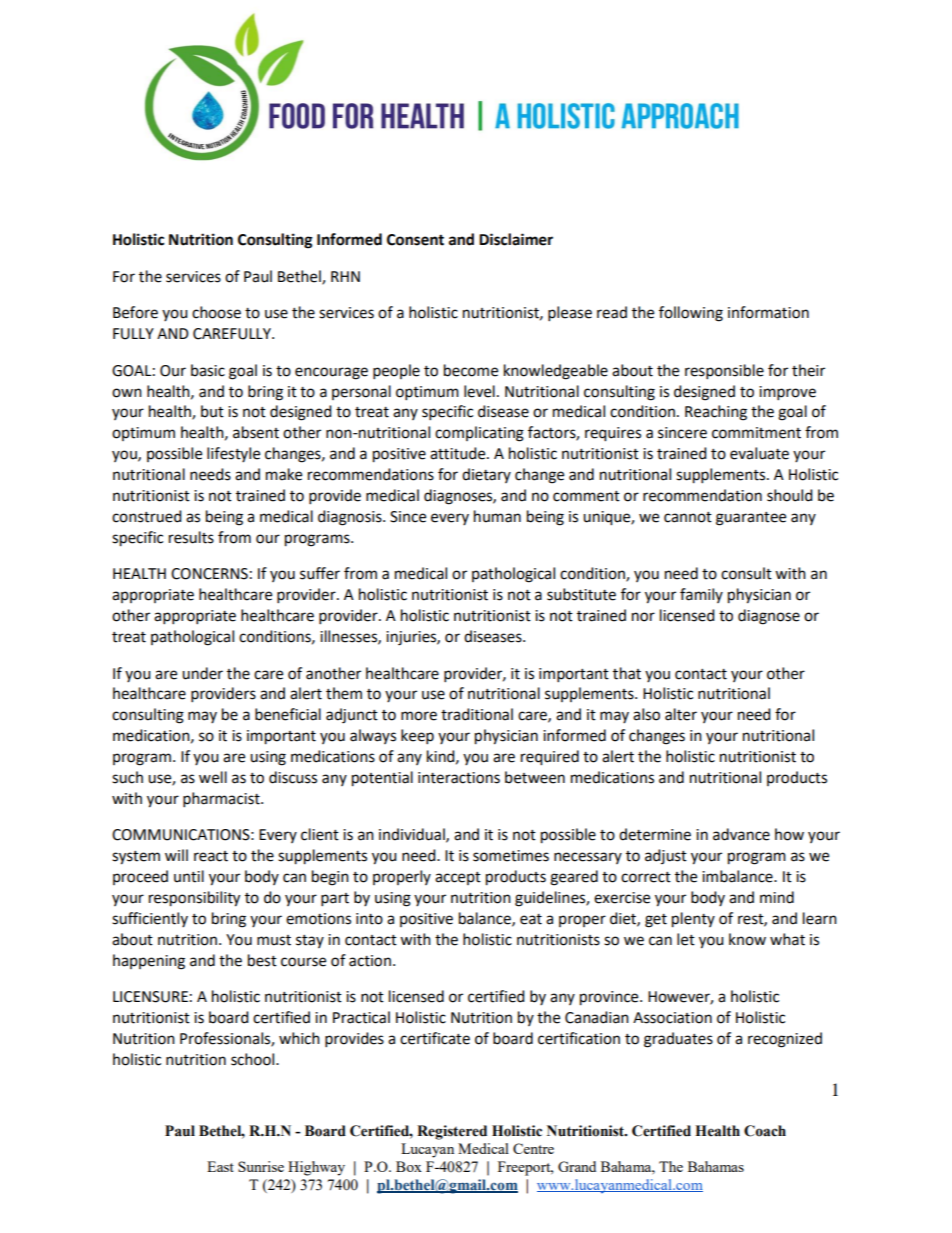 The width and height of the screenshot is (952, 1233). Describe the element at coordinates (751, 519) in the screenshot. I see `guarantee` at that location.
